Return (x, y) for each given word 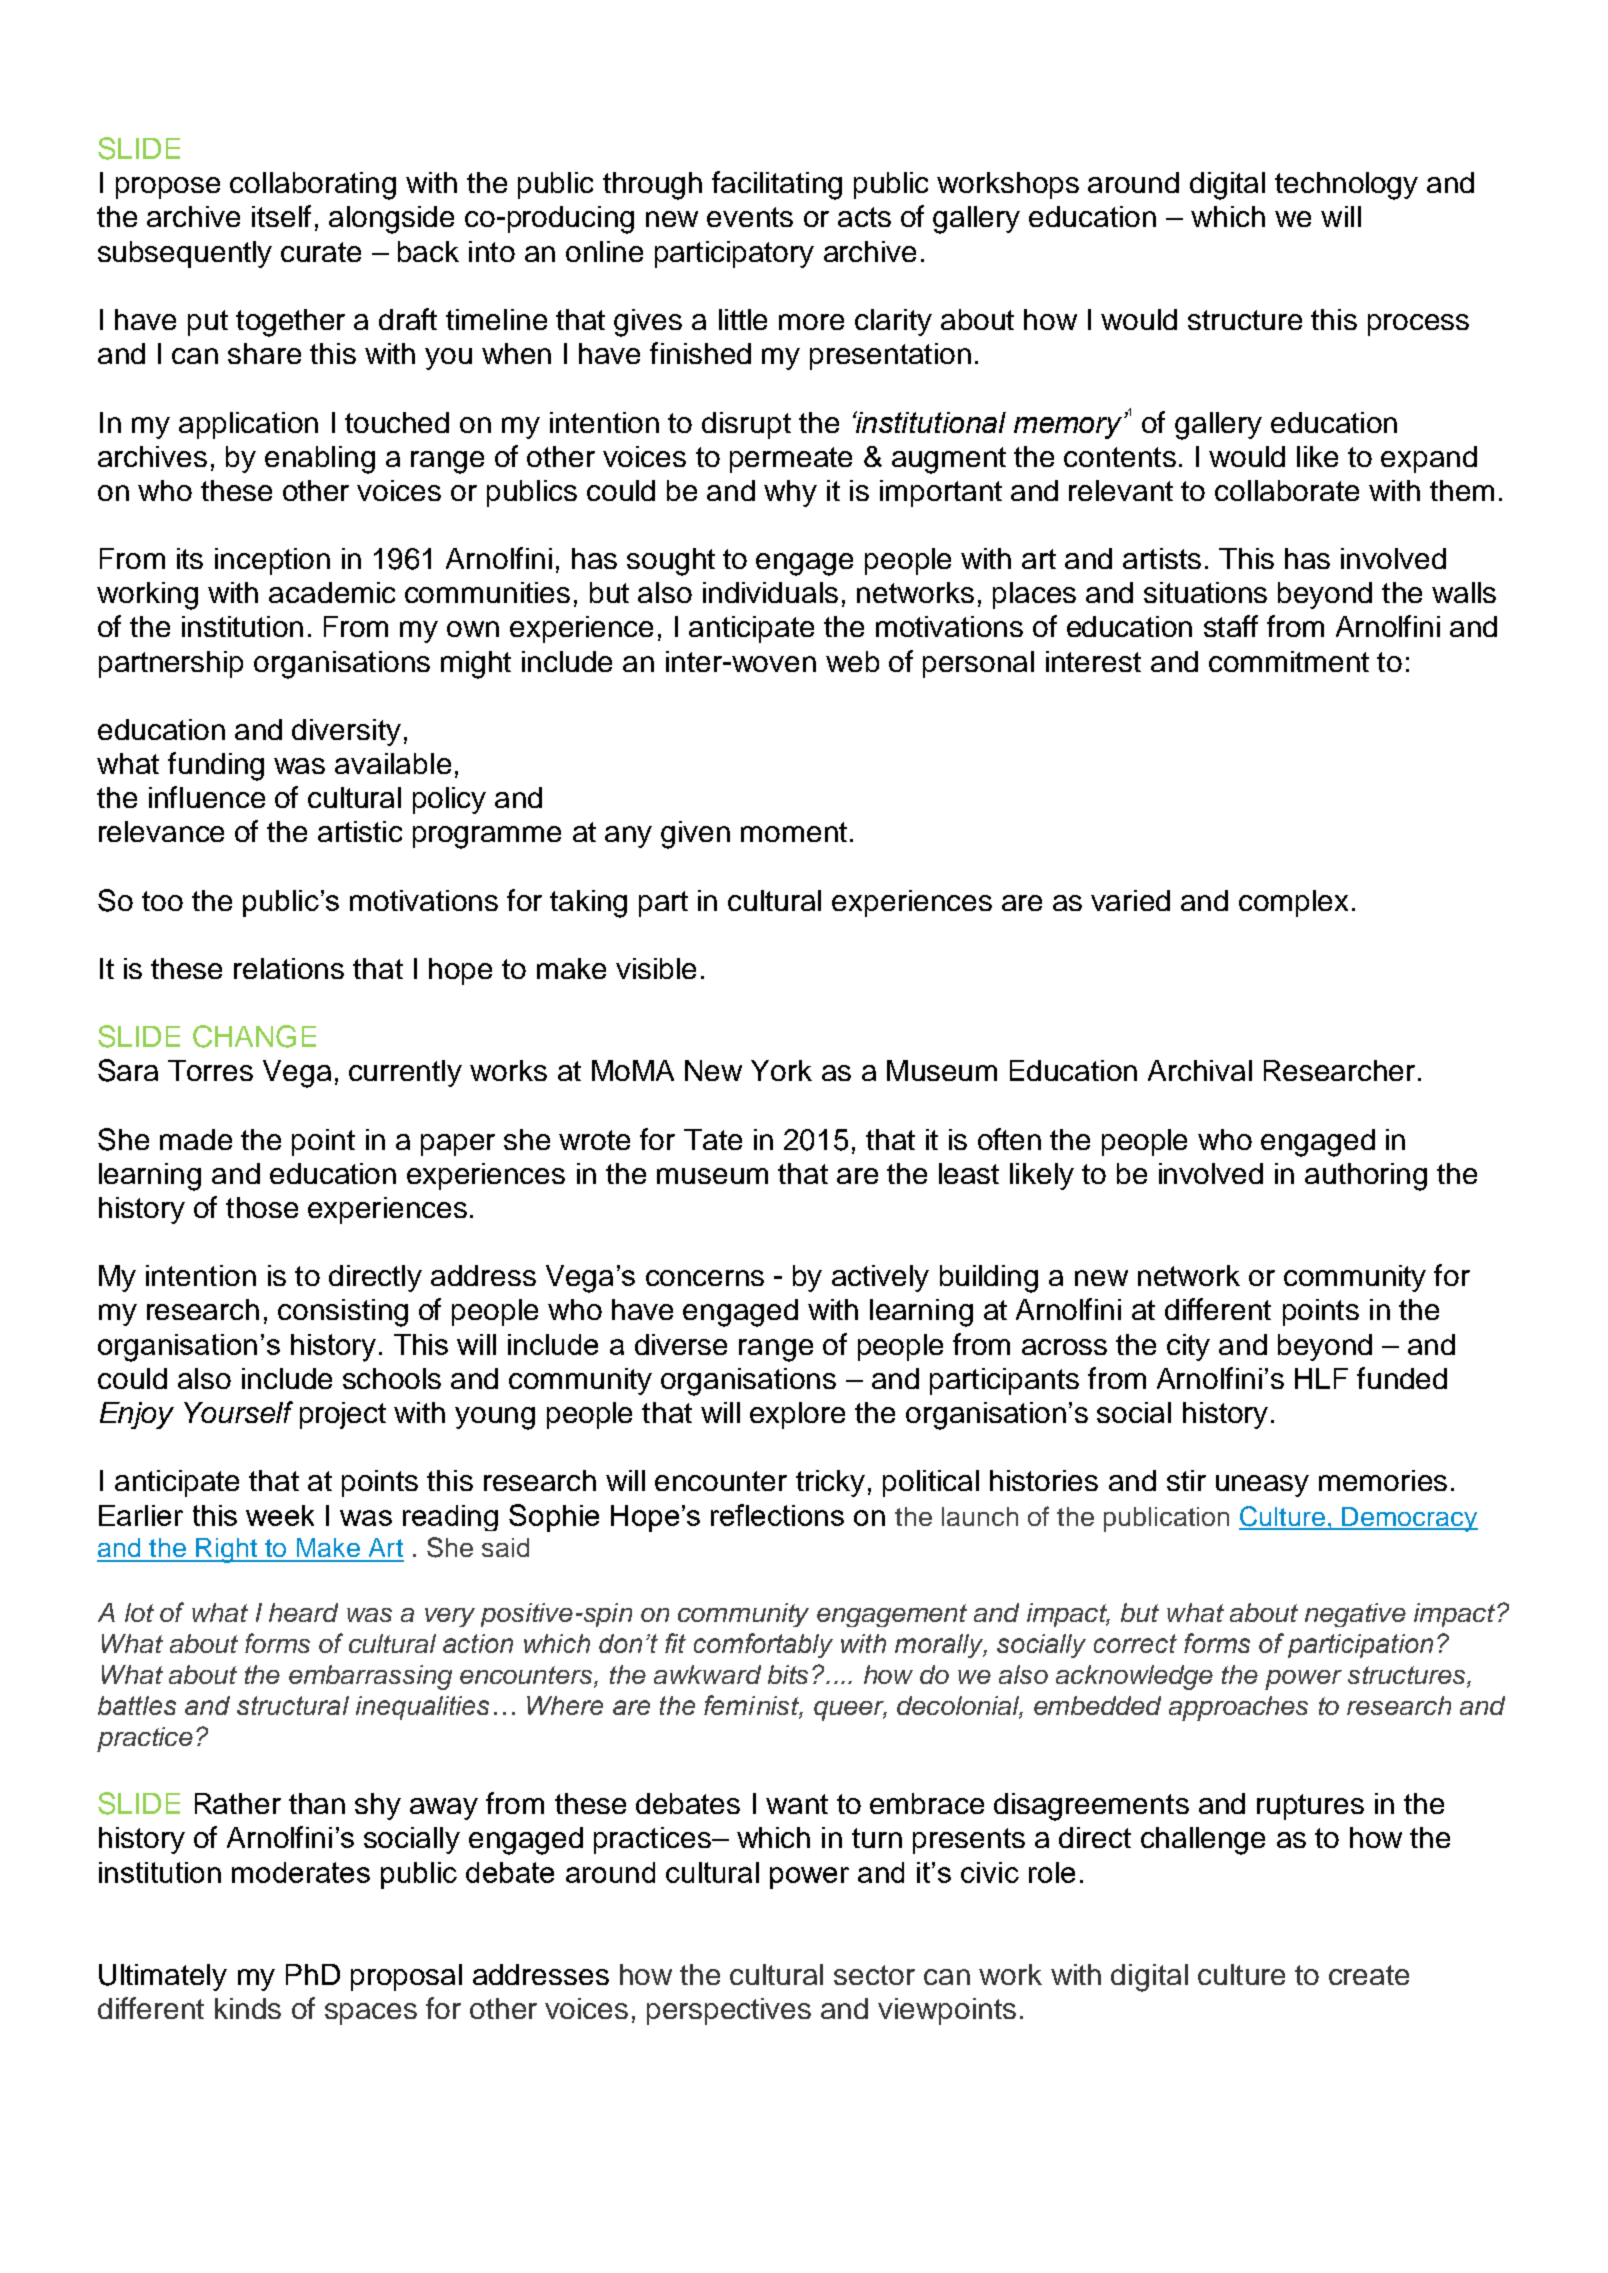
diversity (346, 732)
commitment (1289, 661)
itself (281, 216)
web (852, 661)
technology (1346, 186)
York (781, 1070)
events (750, 217)
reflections (777, 1515)
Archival (1200, 1070)
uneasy (1262, 1486)
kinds (248, 2008)
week (280, 1515)
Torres (210, 1070)
